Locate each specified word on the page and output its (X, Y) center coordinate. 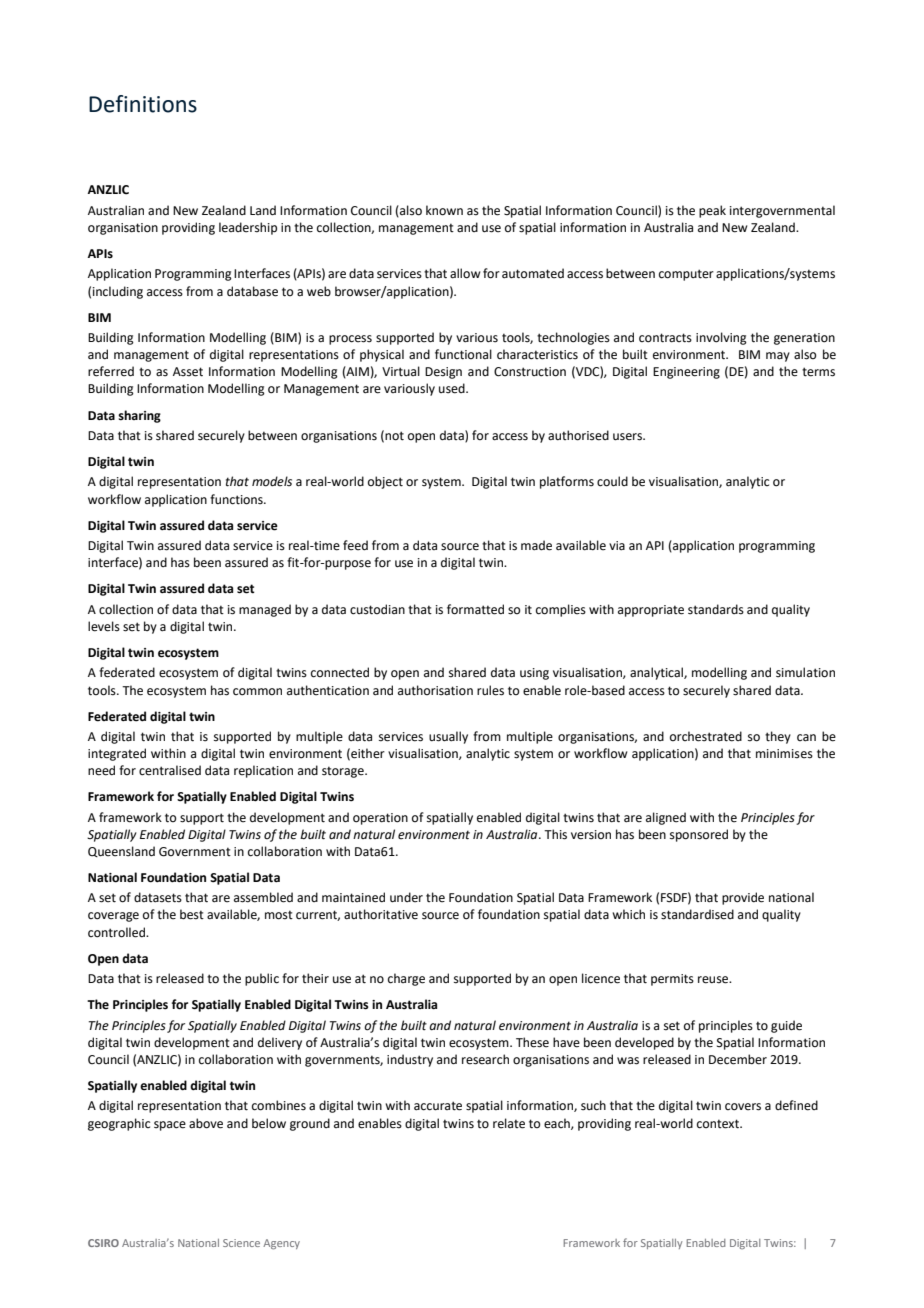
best (192, 914)
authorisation (435, 690)
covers (743, 1107)
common (257, 692)
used (453, 388)
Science (241, 1243)
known (444, 210)
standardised (697, 914)
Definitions (143, 104)
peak (712, 211)
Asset (188, 372)
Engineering (686, 373)
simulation (805, 672)
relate (509, 1123)
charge (406, 979)
